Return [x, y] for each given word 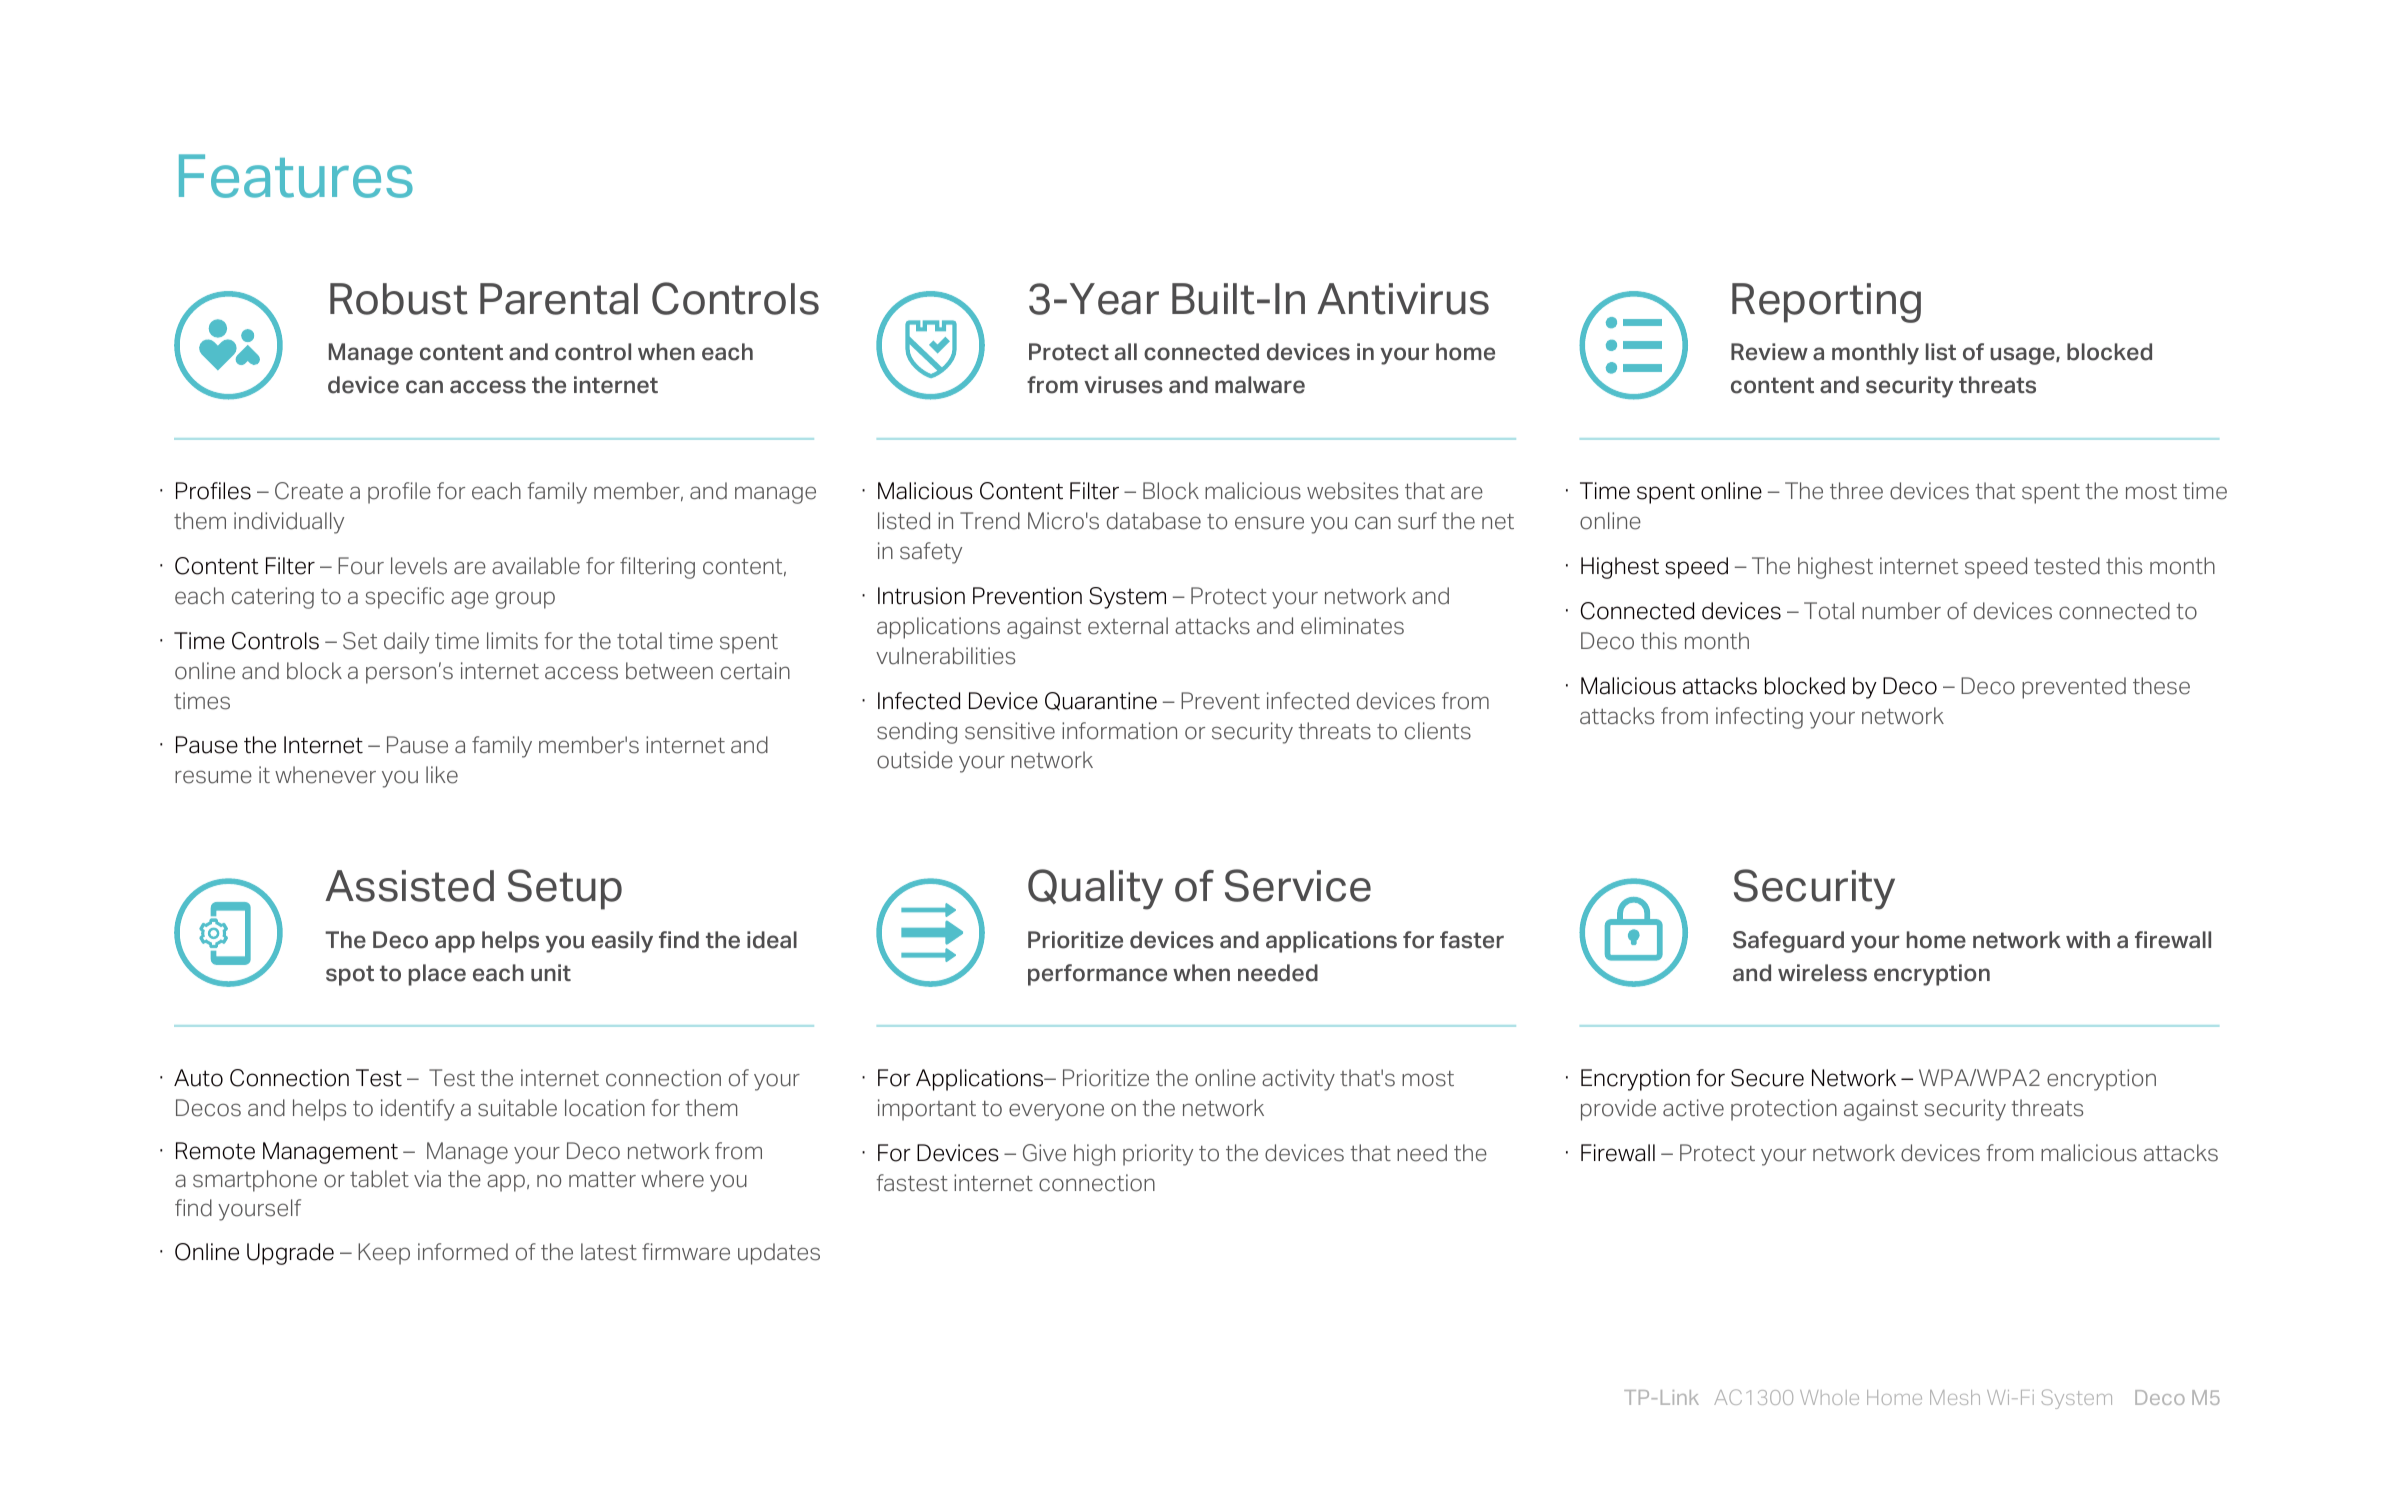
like [442, 775]
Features [296, 176]
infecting [1759, 718]
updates [779, 1254]
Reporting [1826, 303]
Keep [384, 1254]
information [1119, 731]
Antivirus [1403, 299]
